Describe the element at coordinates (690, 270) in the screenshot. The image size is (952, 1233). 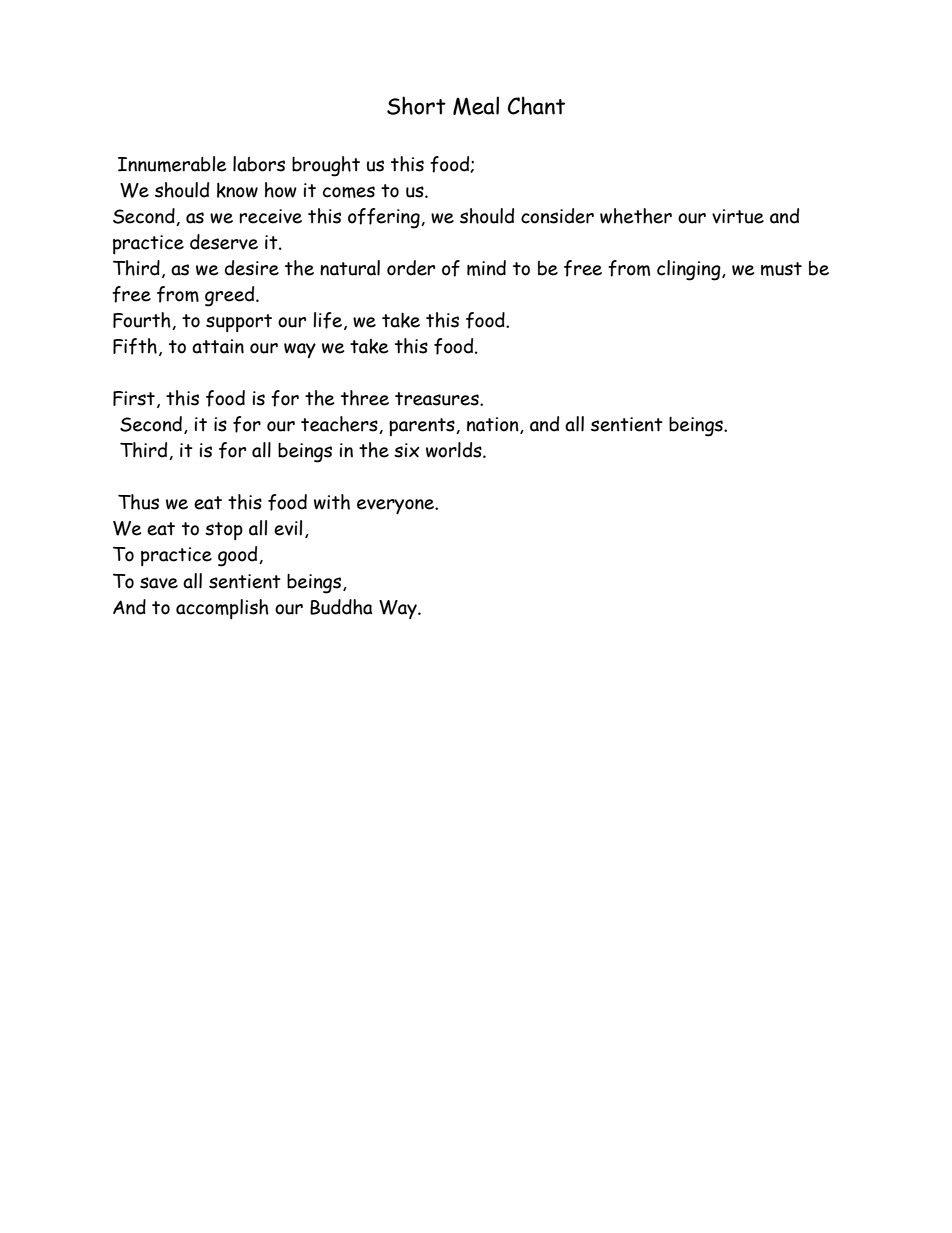
I see `clinging` at that location.
